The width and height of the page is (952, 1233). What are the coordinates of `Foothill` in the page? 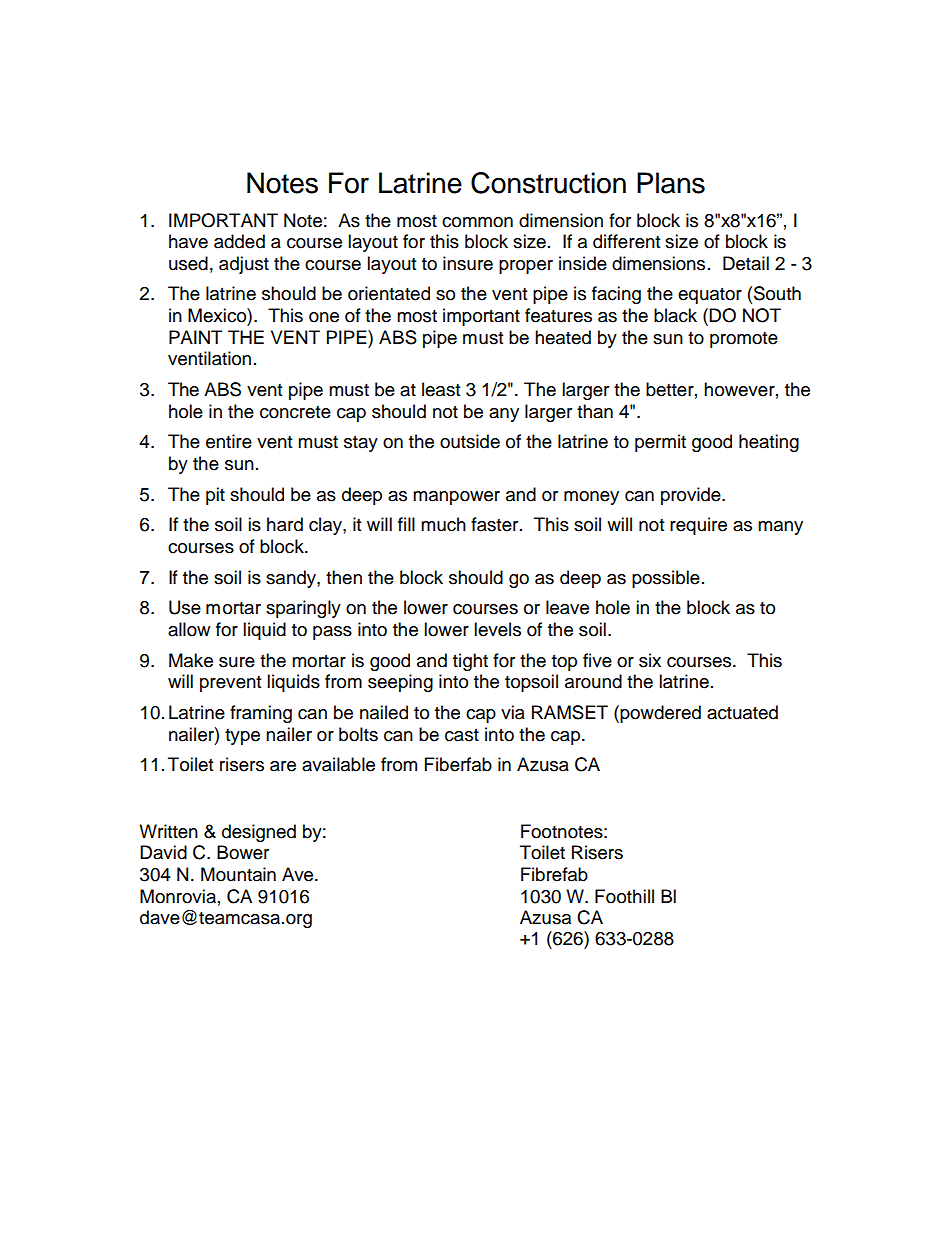 It's located at (624, 896).
